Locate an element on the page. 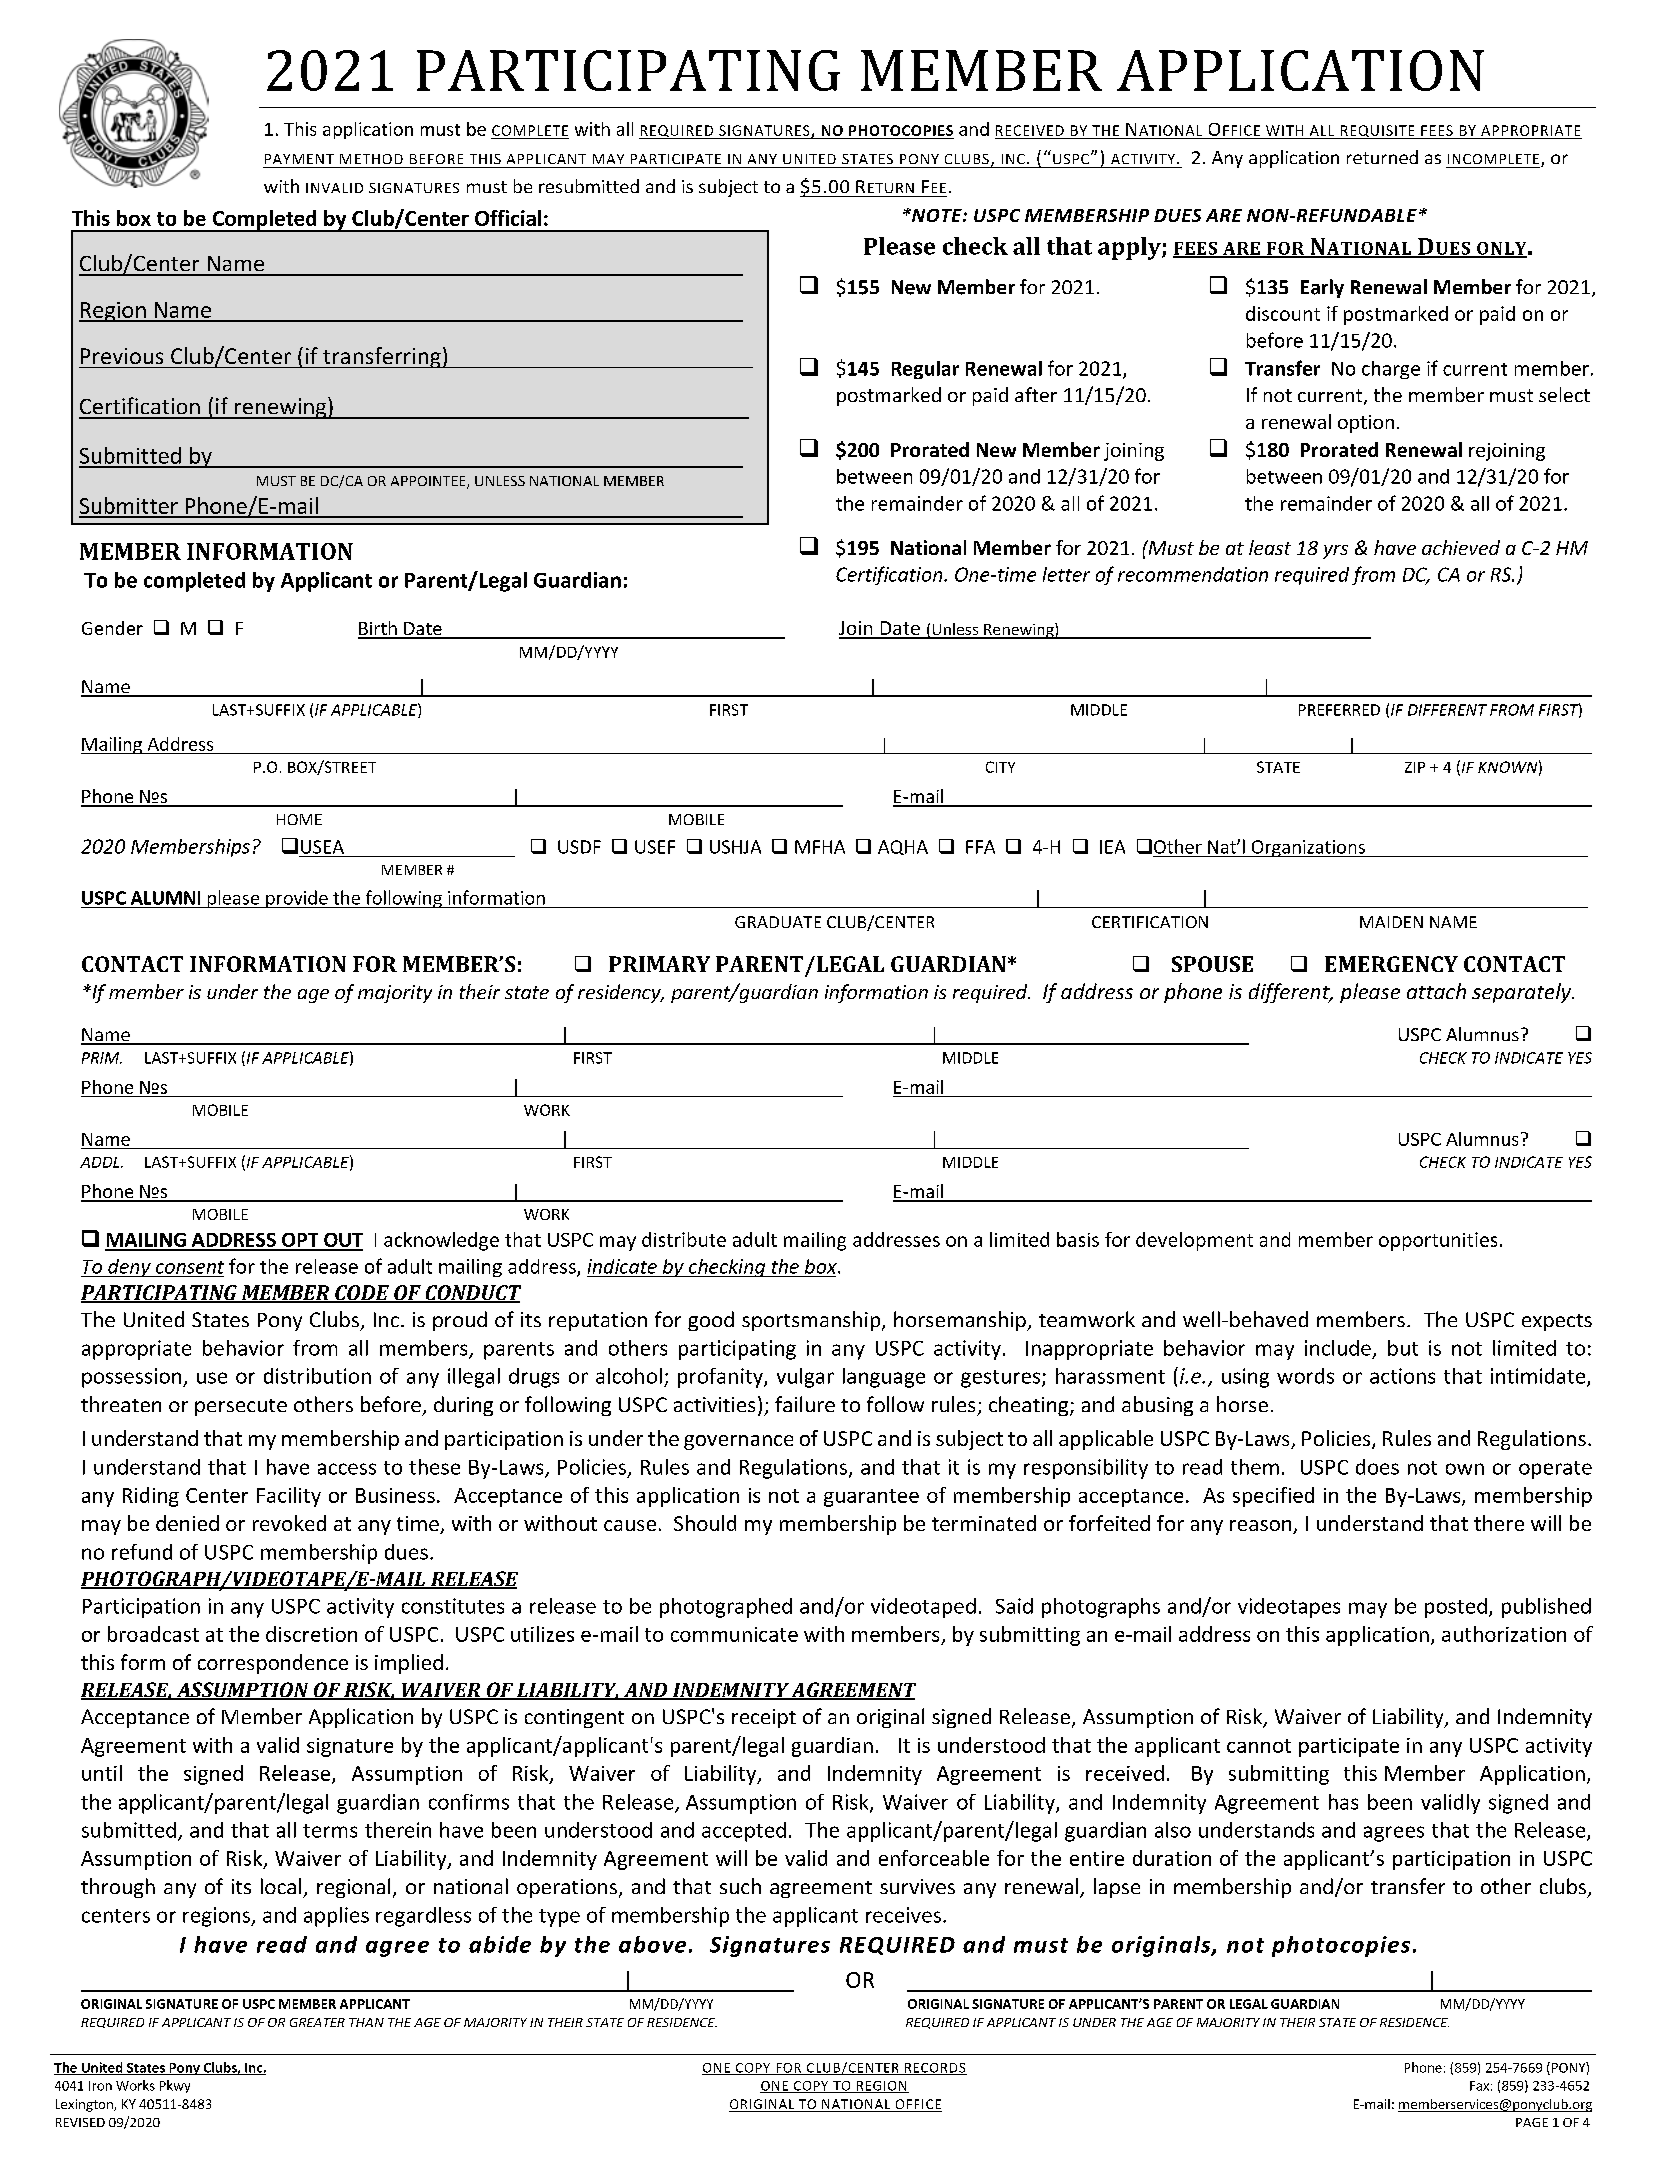 The height and width of the document is (2165, 1673). discretion is located at coordinates (311, 1634).
